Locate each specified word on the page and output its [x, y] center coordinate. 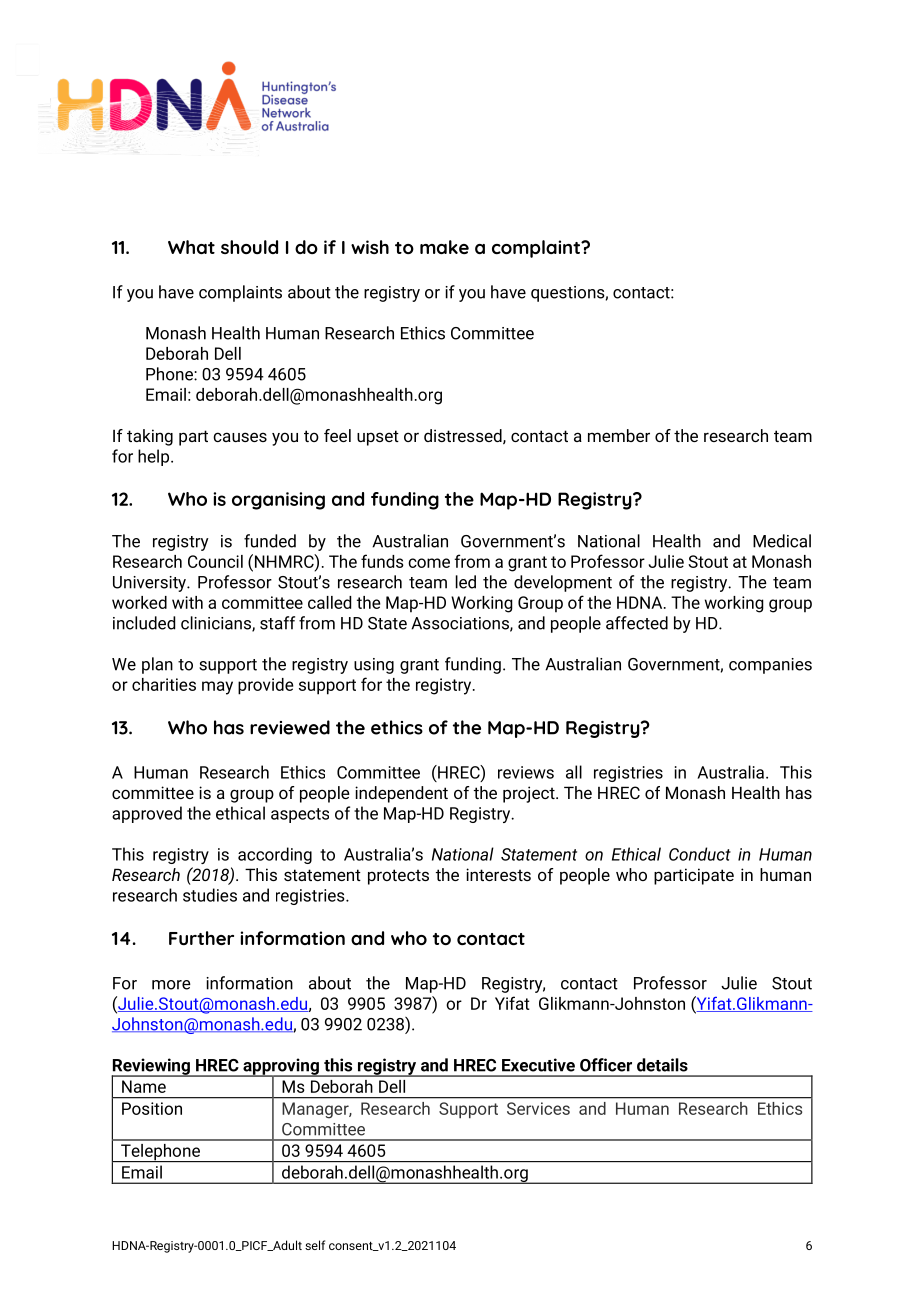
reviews [526, 772]
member [619, 435]
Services [538, 1108]
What [191, 247]
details [662, 1065]
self [315, 1245]
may [217, 688]
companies [770, 666]
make [444, 247]
